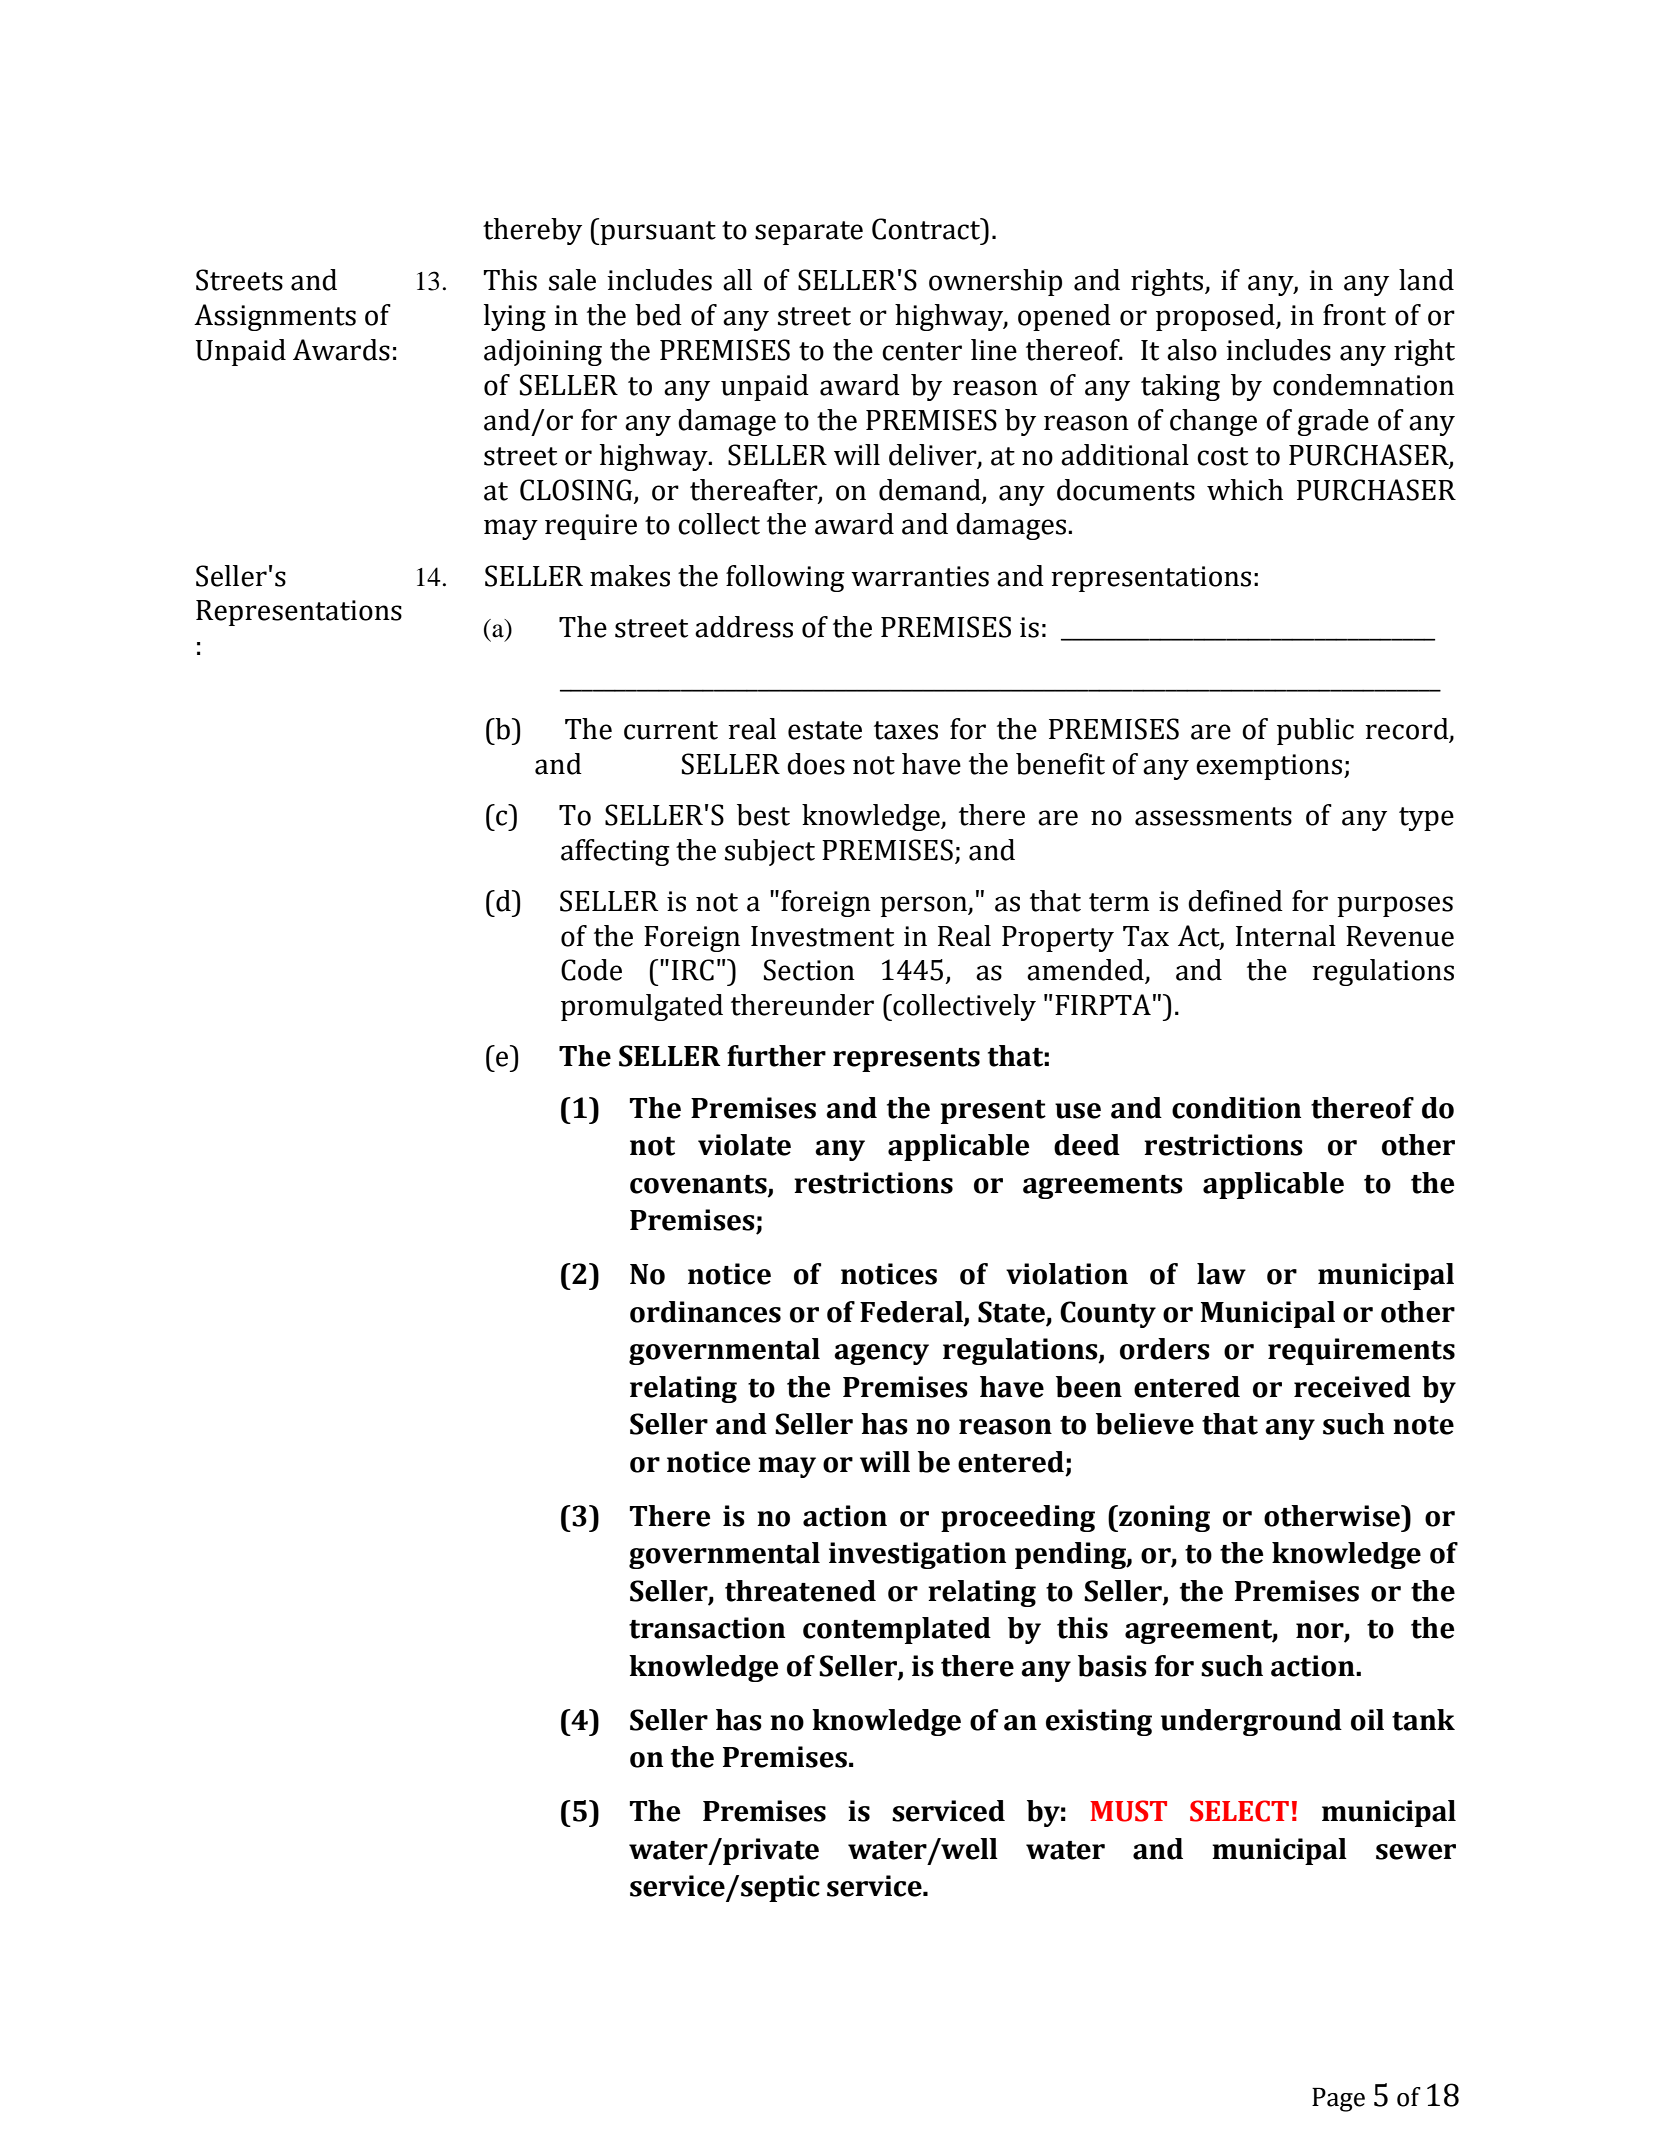 The width and height of the document is (1655, 2141). Describe the element at coordinates (699, 1185) in the document. I see `covenants` at that location.
